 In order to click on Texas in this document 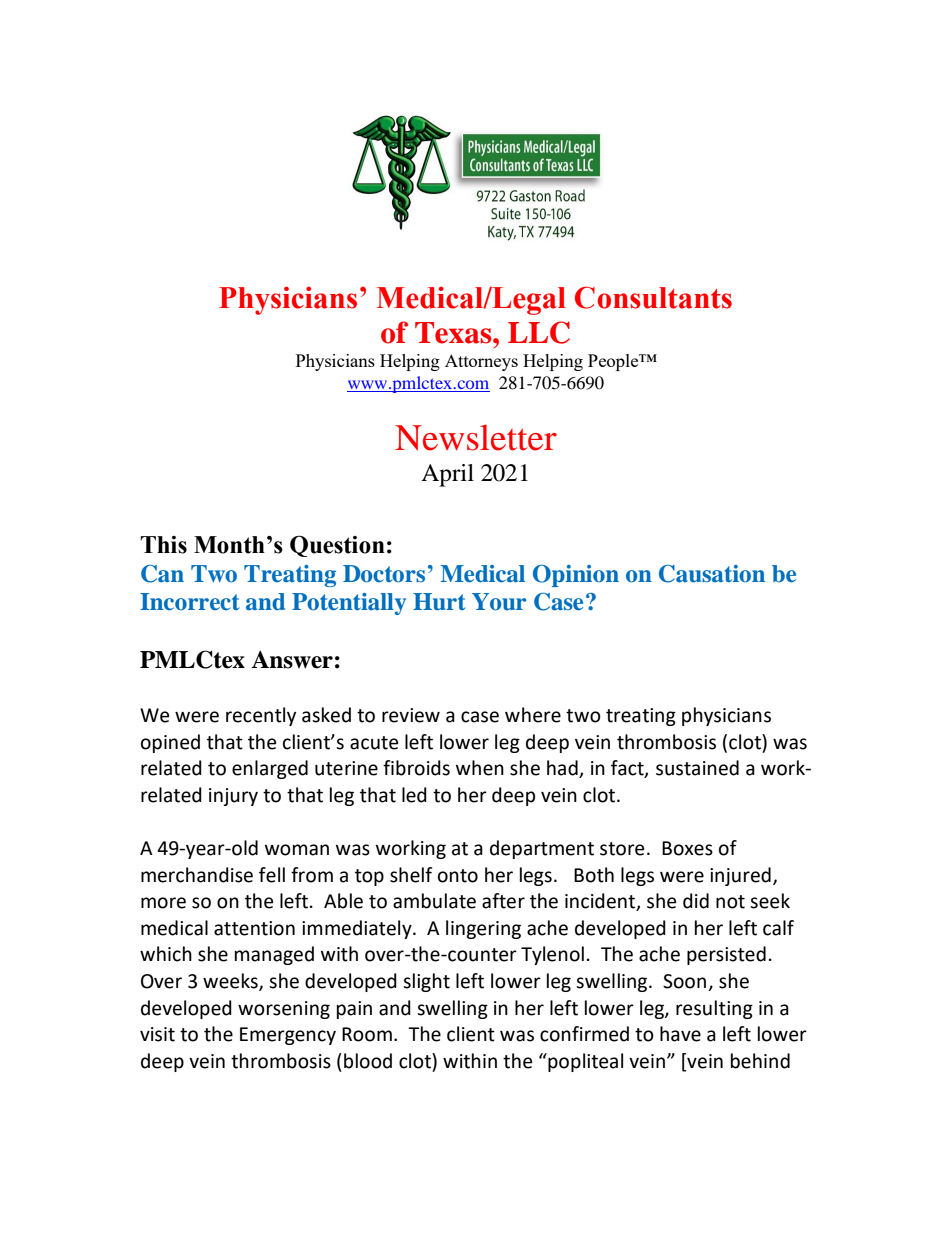, I will do `click(454, 333)`.
